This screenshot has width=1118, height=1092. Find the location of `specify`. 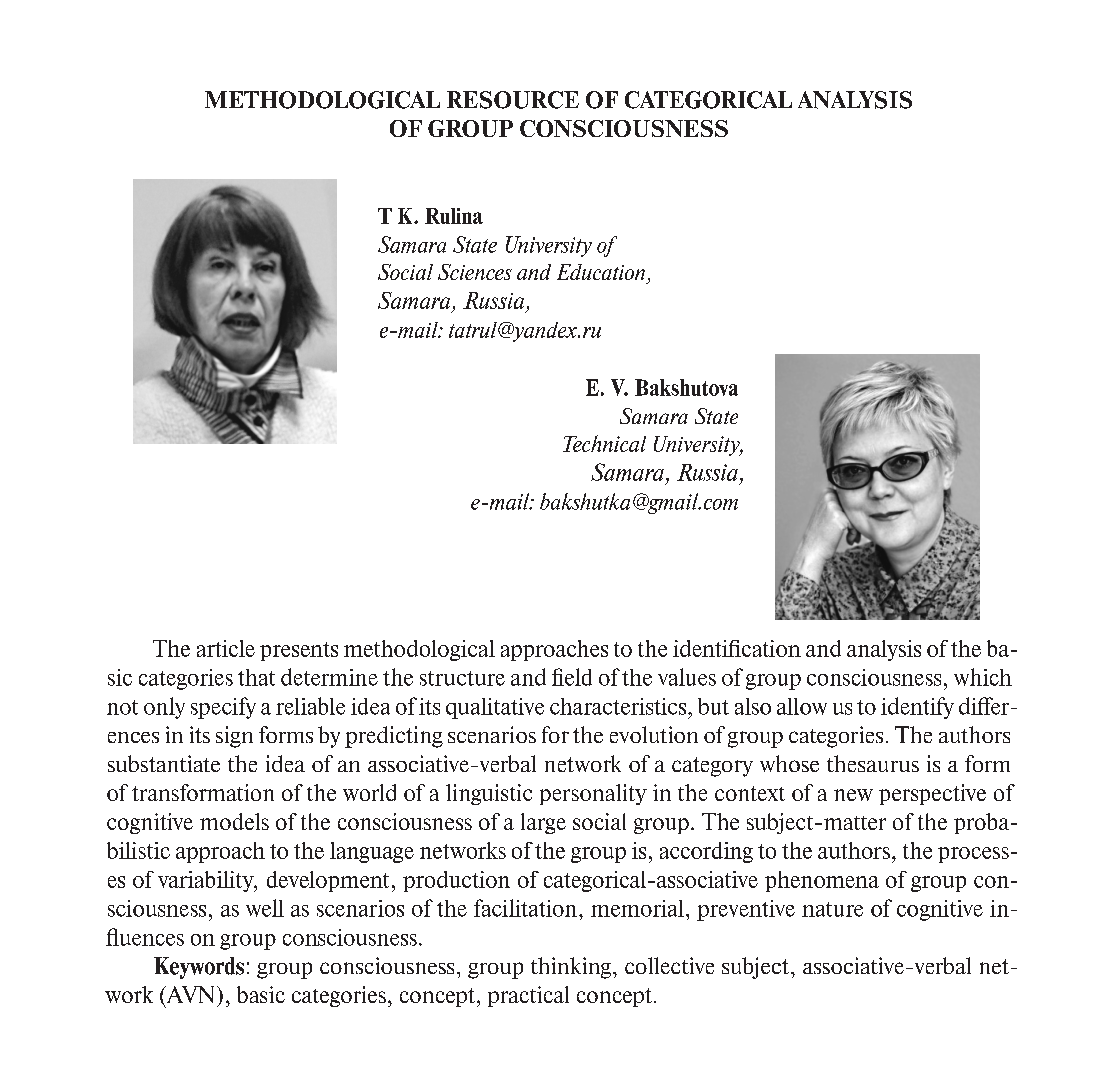

specify is located at coordinates (223, 708).
